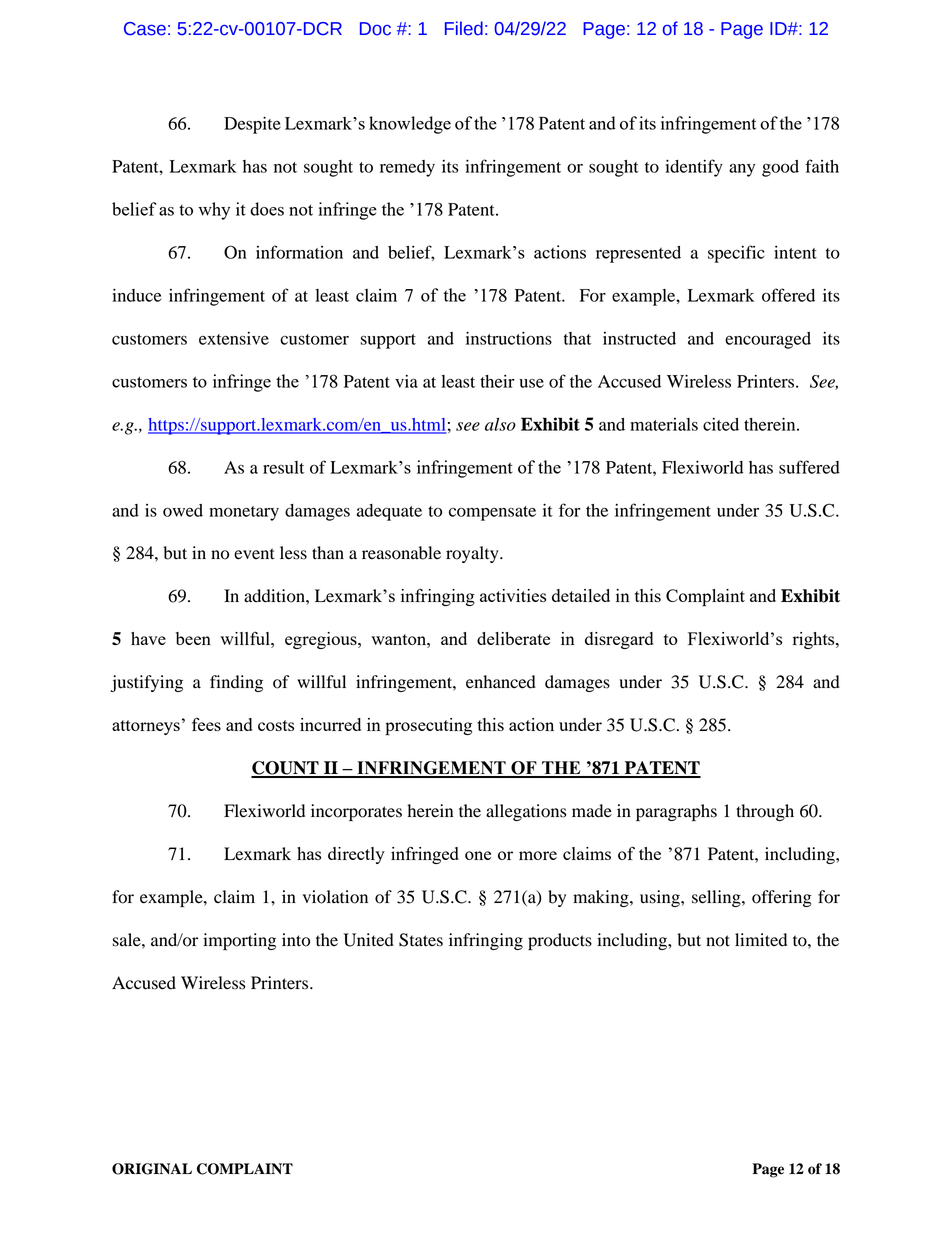  I want to click on limited, so click(761, 940).
